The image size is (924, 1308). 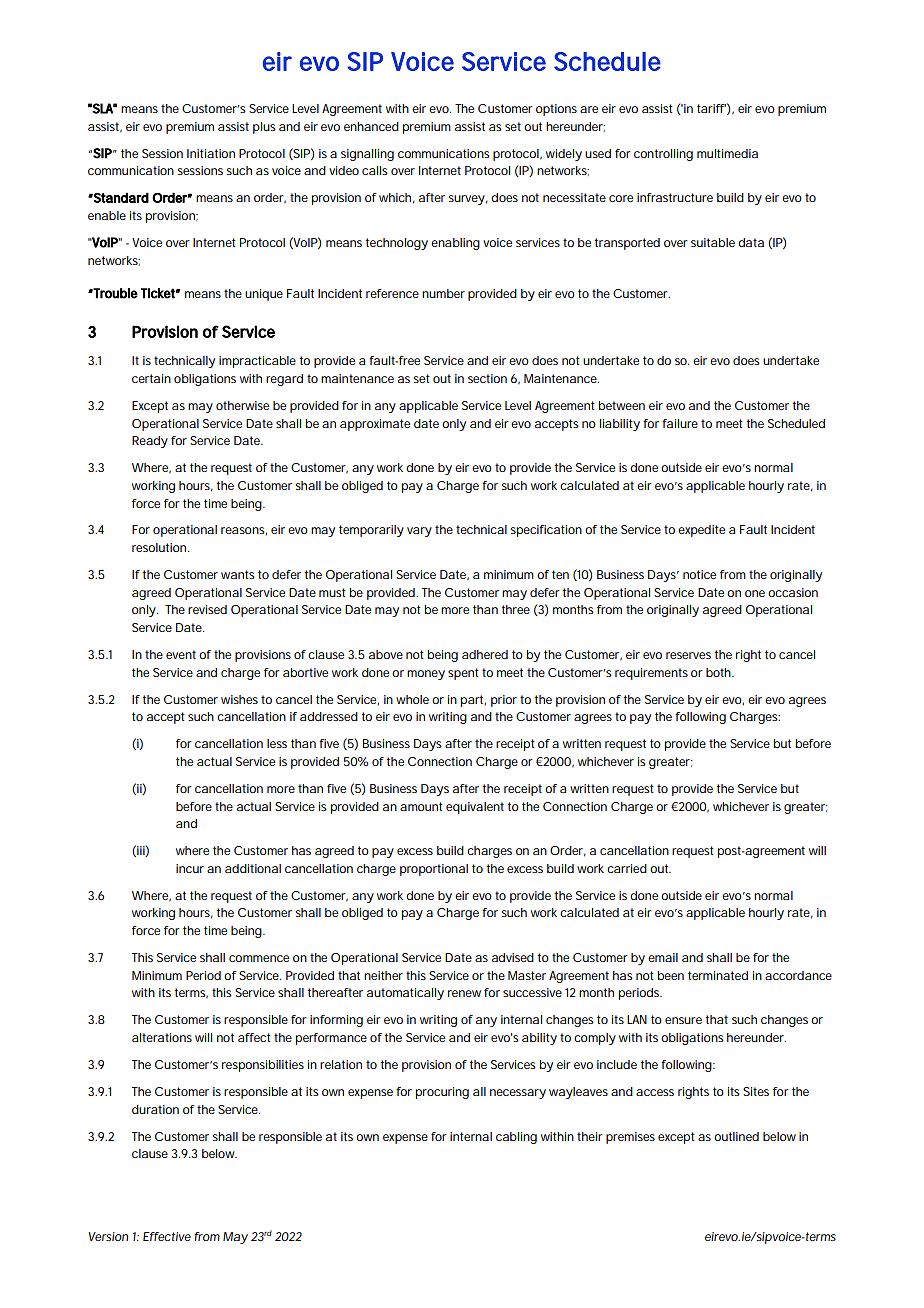 What do you see at coordinates (680, 423) in the page?
I see `failure` at bounding box center [680, 423].
